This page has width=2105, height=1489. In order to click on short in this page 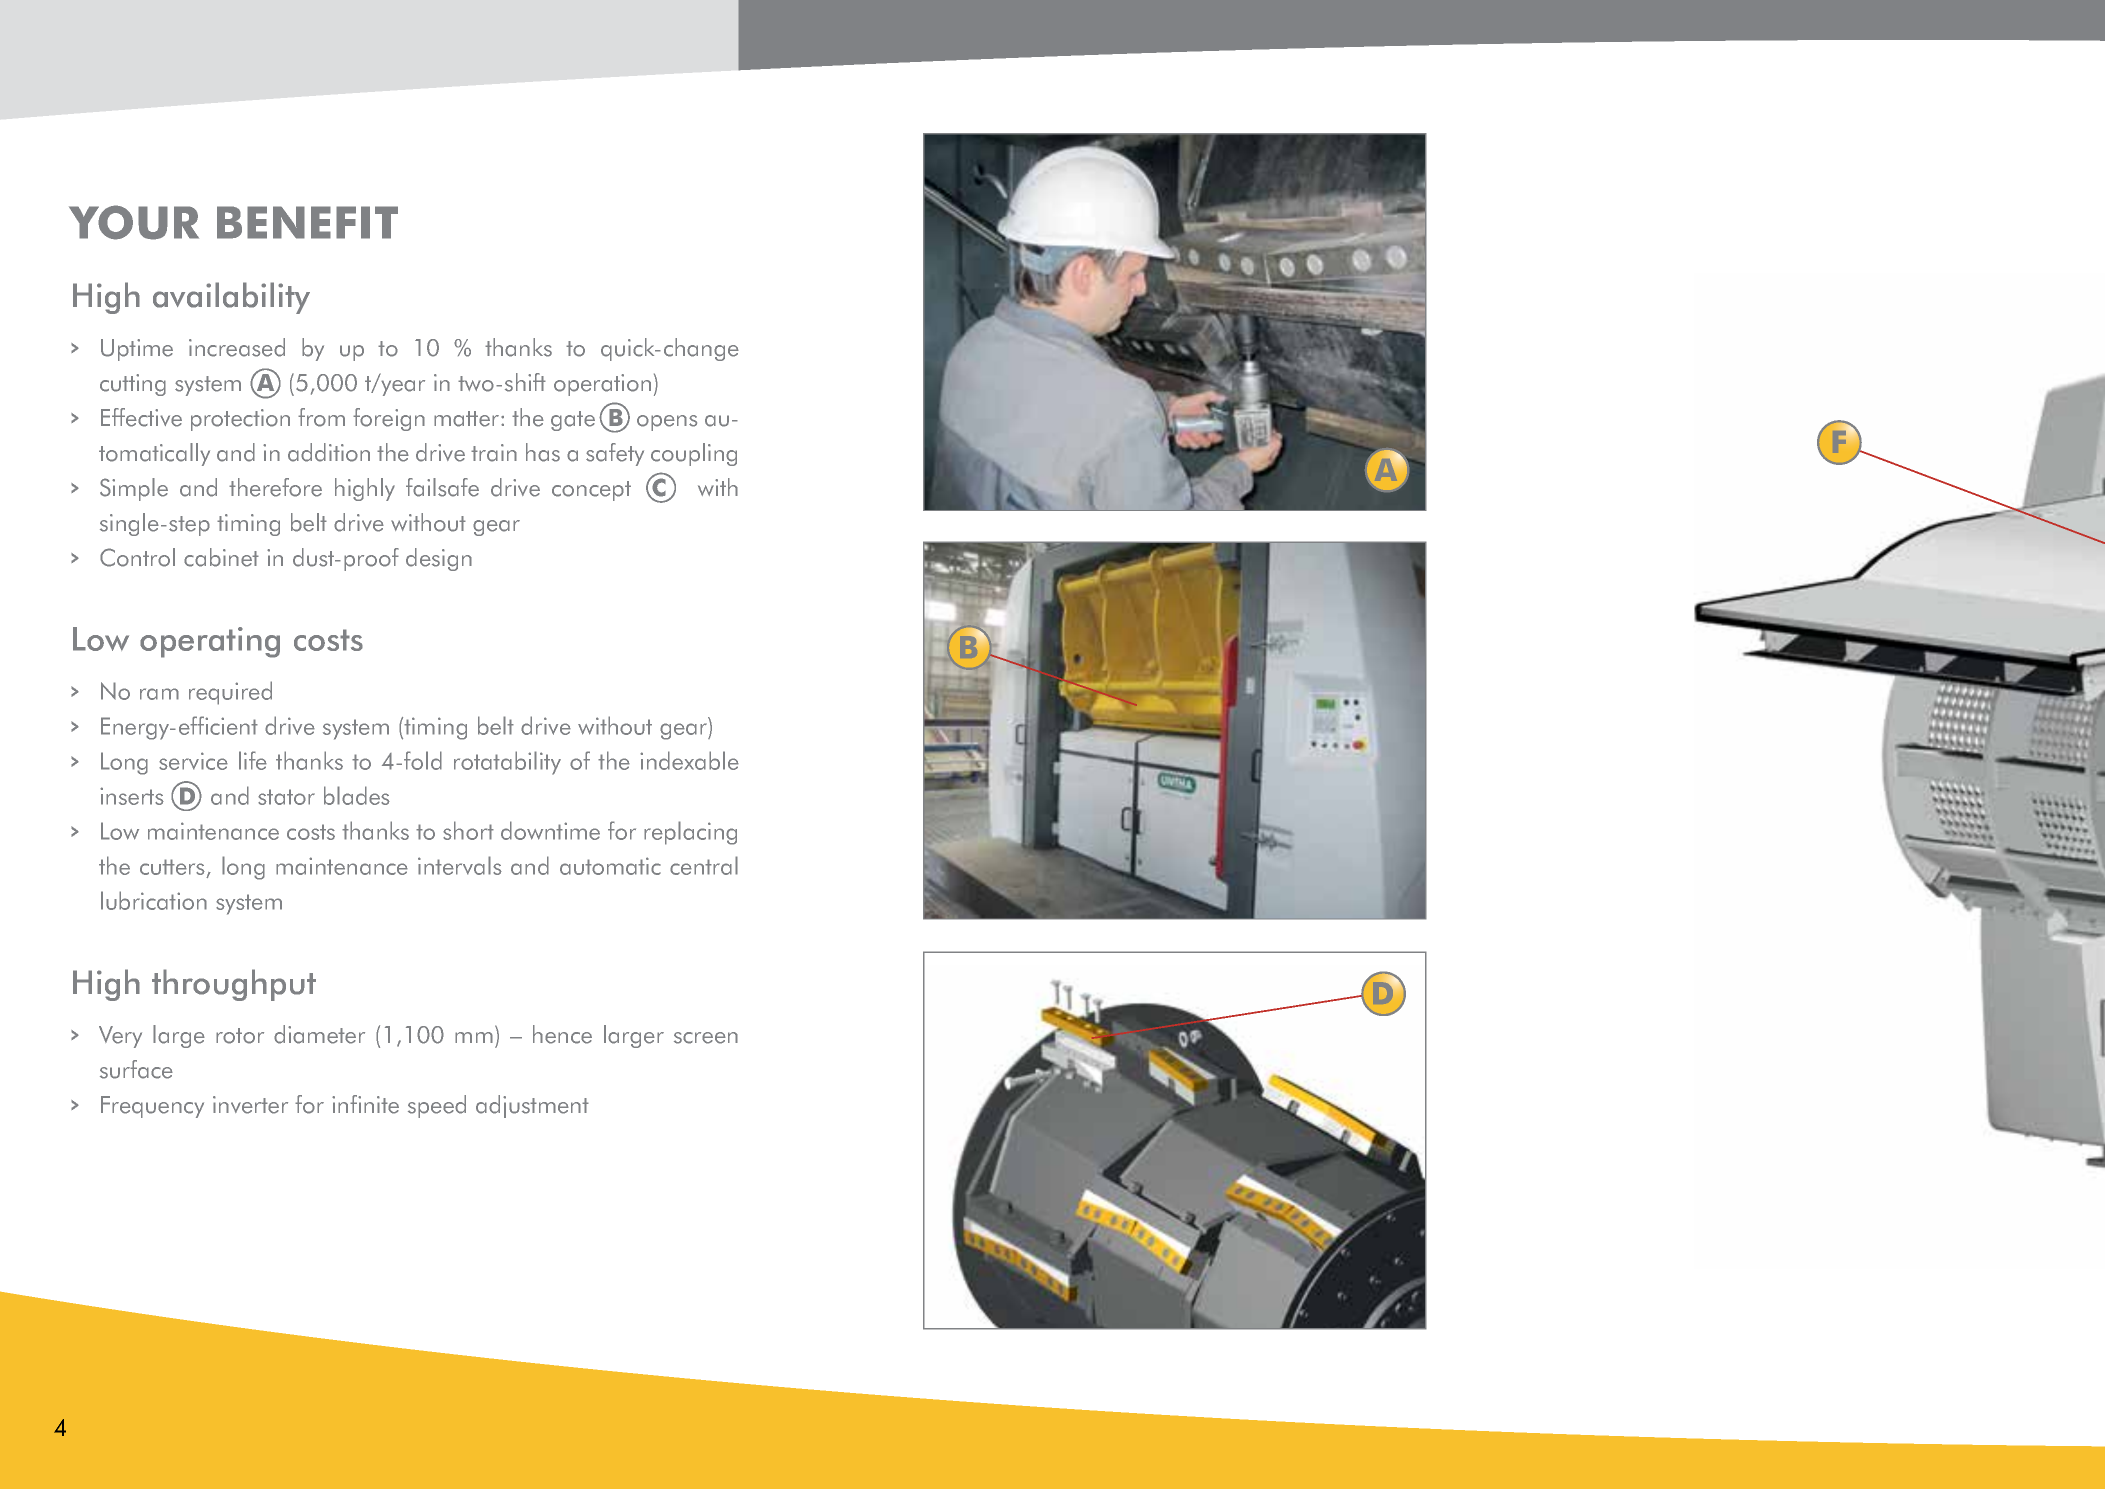, I will do `click(468, 830)`.
